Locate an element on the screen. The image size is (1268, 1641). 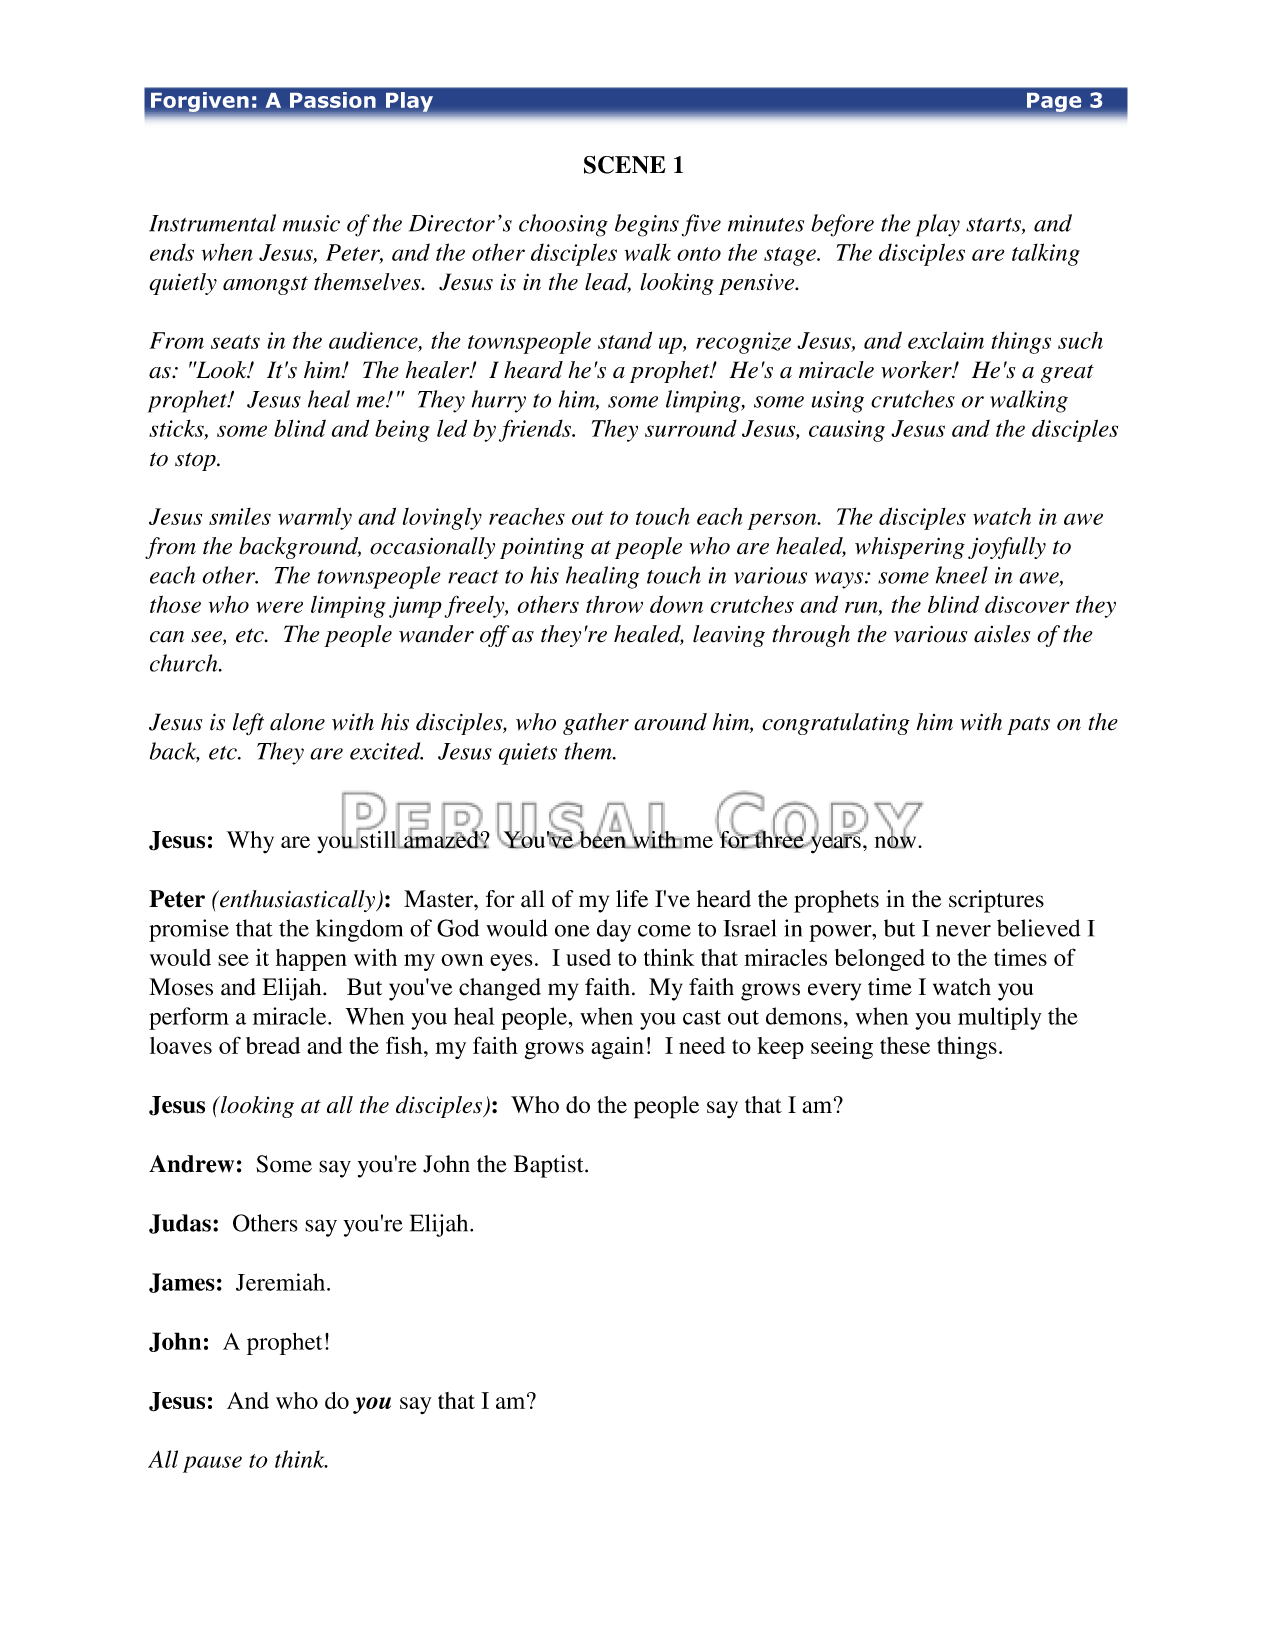
stop is located at coordinates (196, 461).
